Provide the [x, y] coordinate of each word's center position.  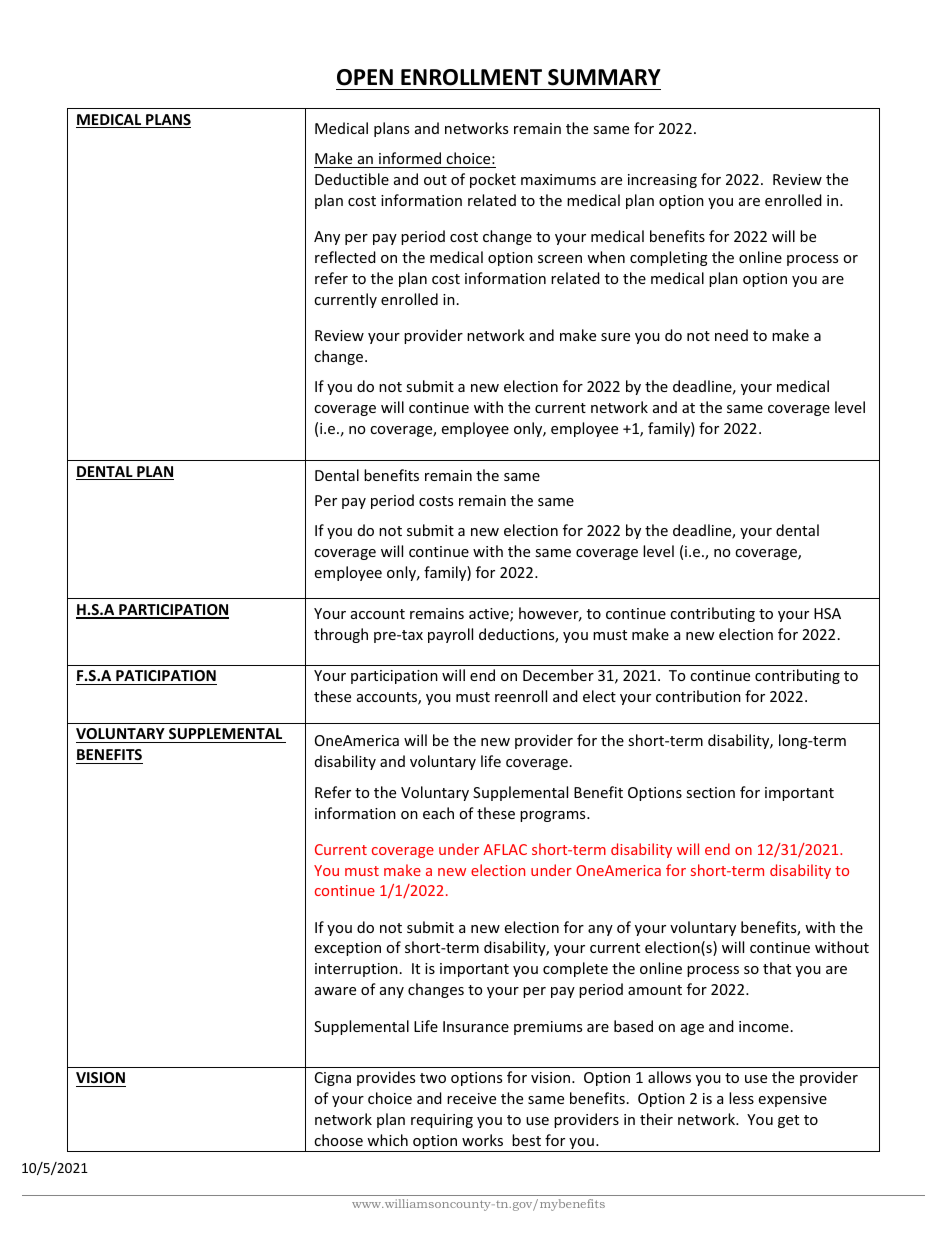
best [526, 1140]
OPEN [365, 77]
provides [386, 1078]
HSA [827, 613]
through [341, 635]
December [558, 675]
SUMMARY [604, 77]
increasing [662, 181]
